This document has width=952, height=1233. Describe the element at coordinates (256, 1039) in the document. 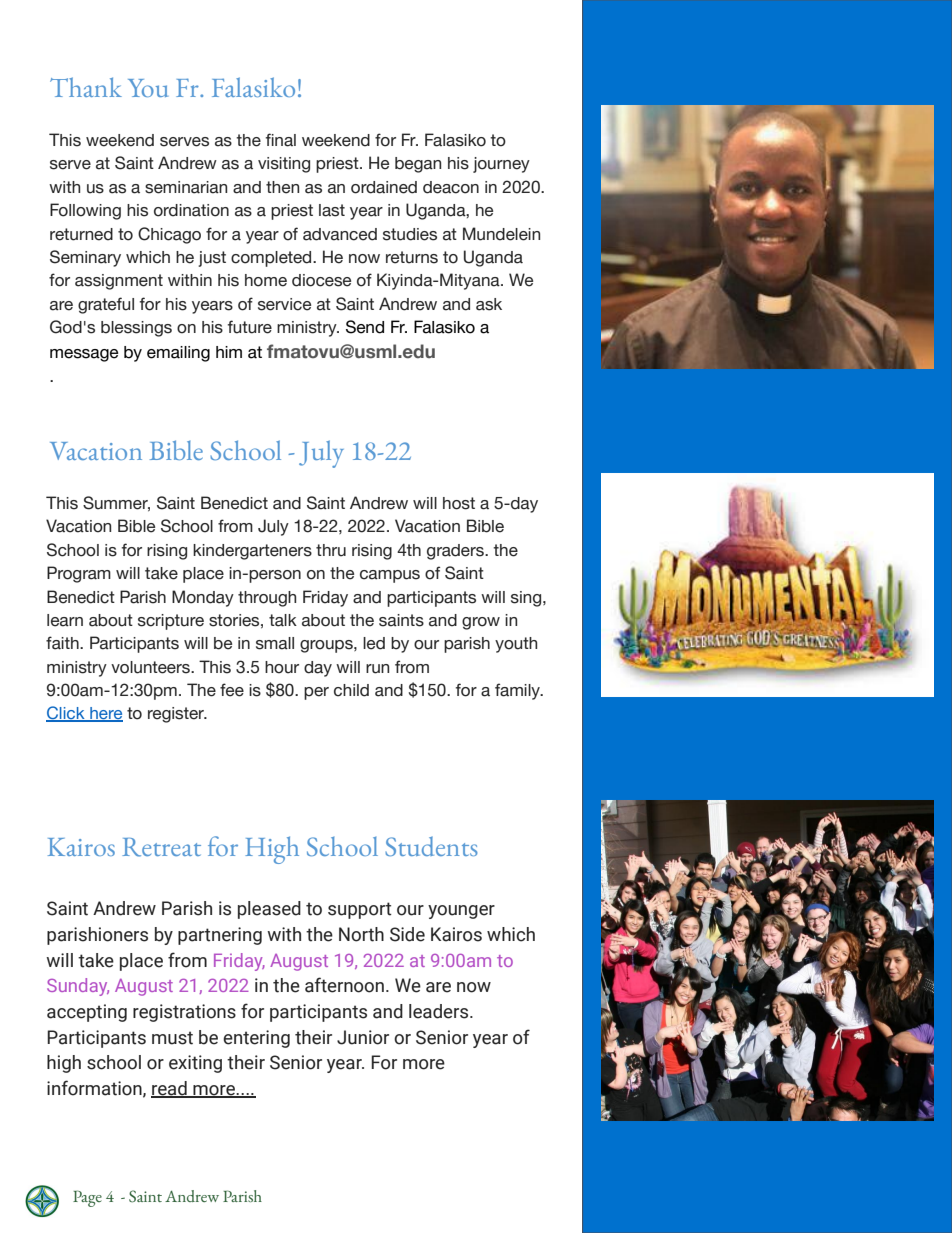

I see `entering` at that location.
